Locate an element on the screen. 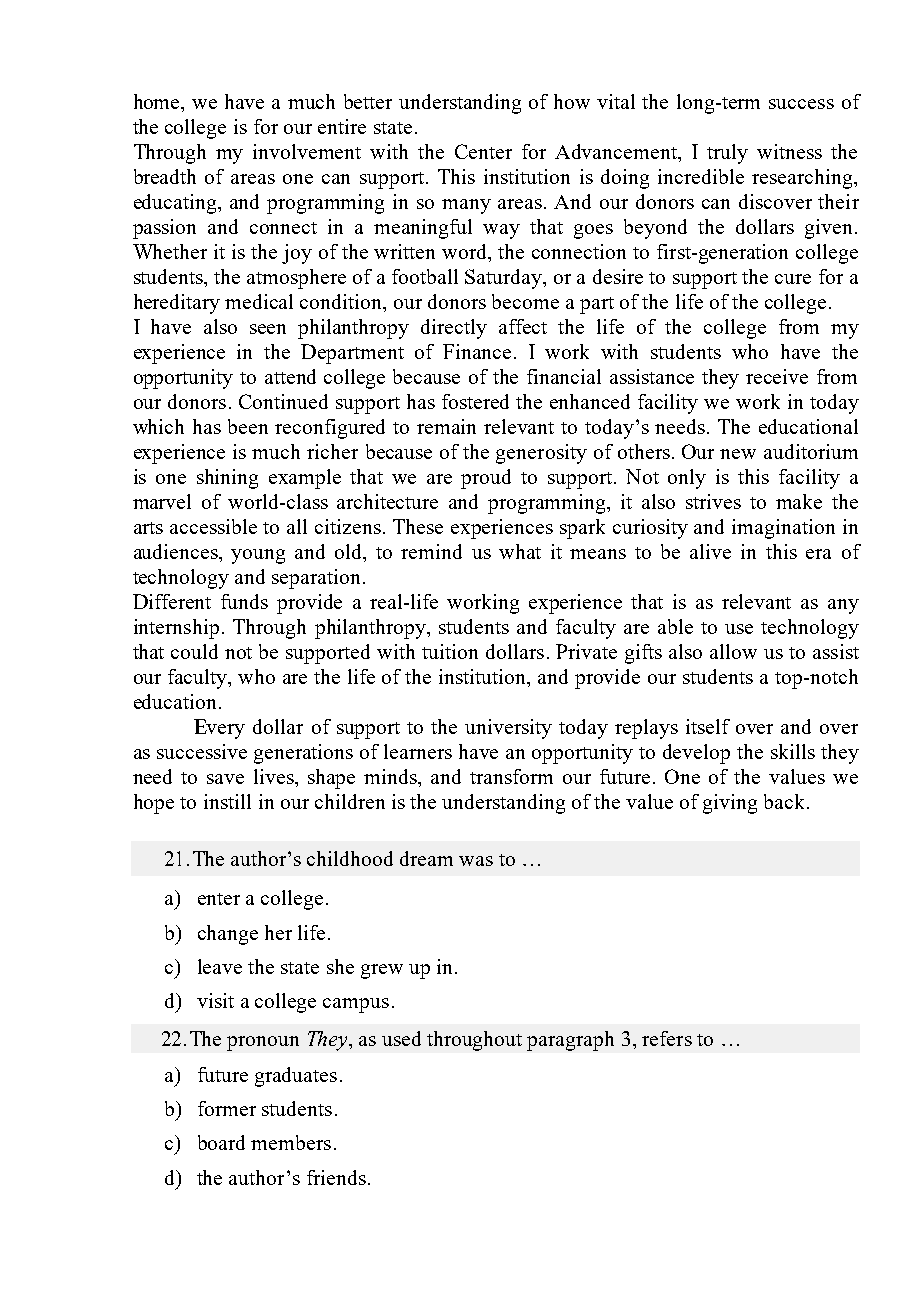 The image size is (924, 1308). involvement is located at coordinates (307, 151).
